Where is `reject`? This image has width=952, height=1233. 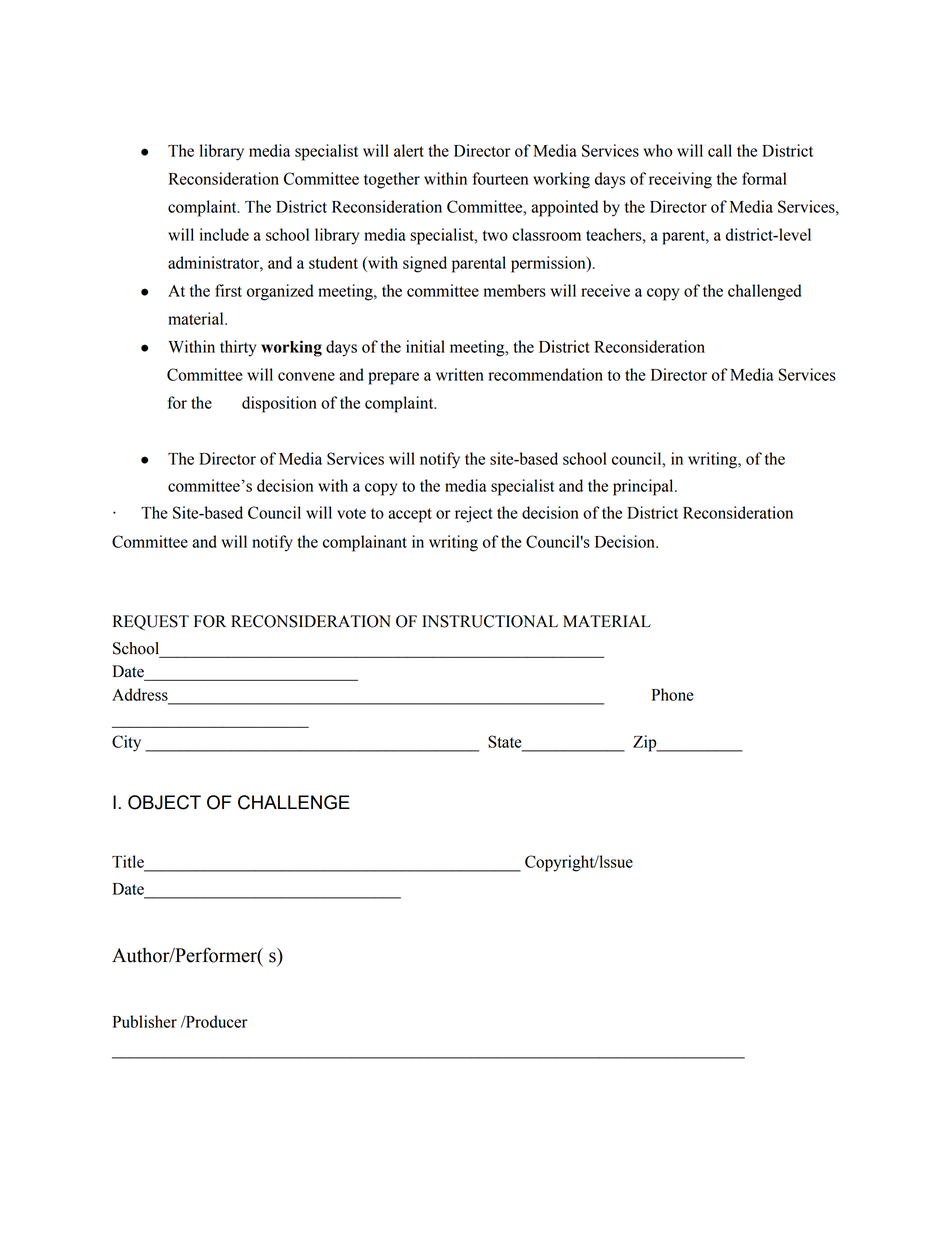 reject is located at coordinates (474, 514).
